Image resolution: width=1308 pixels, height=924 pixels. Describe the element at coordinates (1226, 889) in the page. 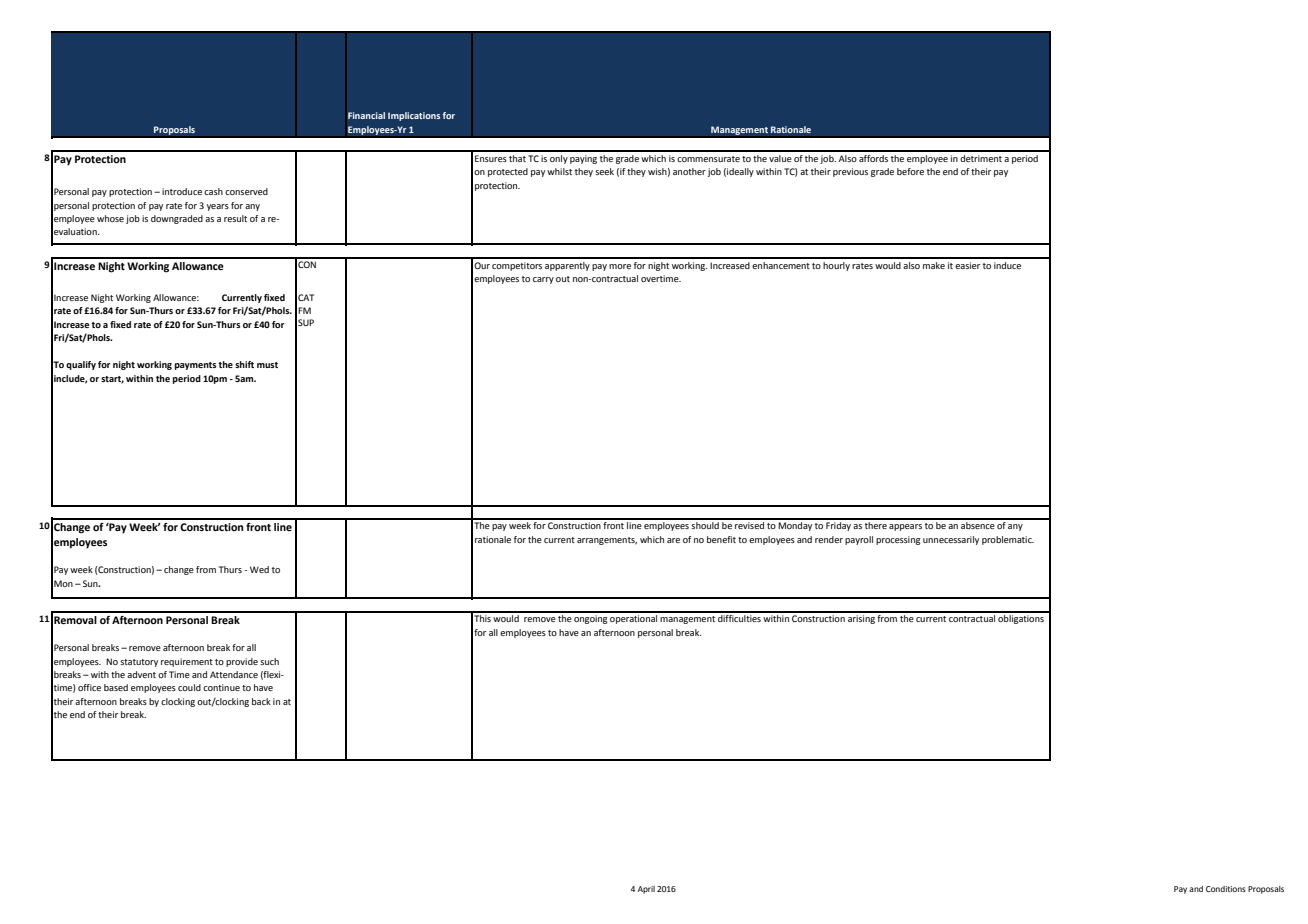

I see `Conditions` at that location.
